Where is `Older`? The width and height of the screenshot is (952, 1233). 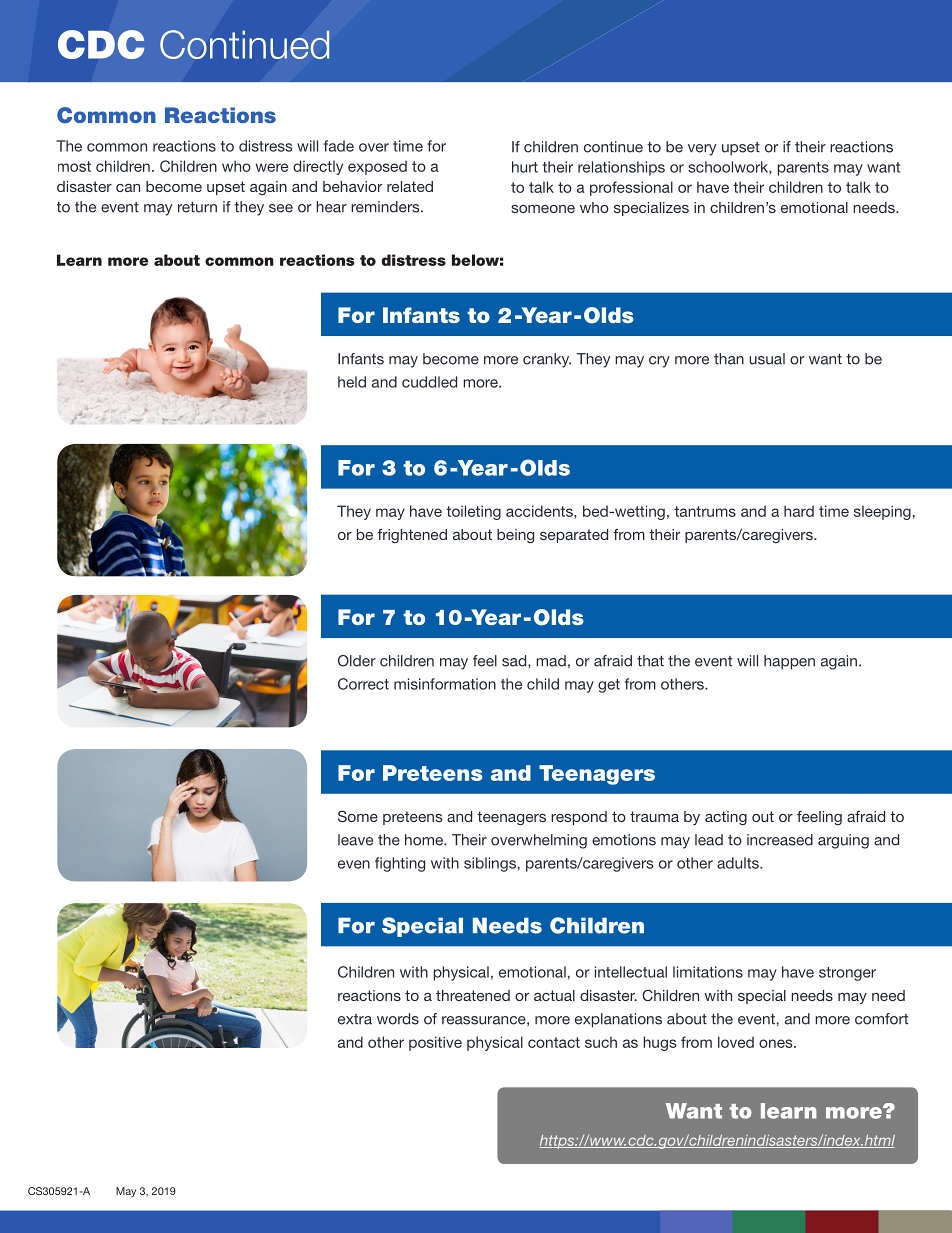 Older is located at coordinates (357, 661).
